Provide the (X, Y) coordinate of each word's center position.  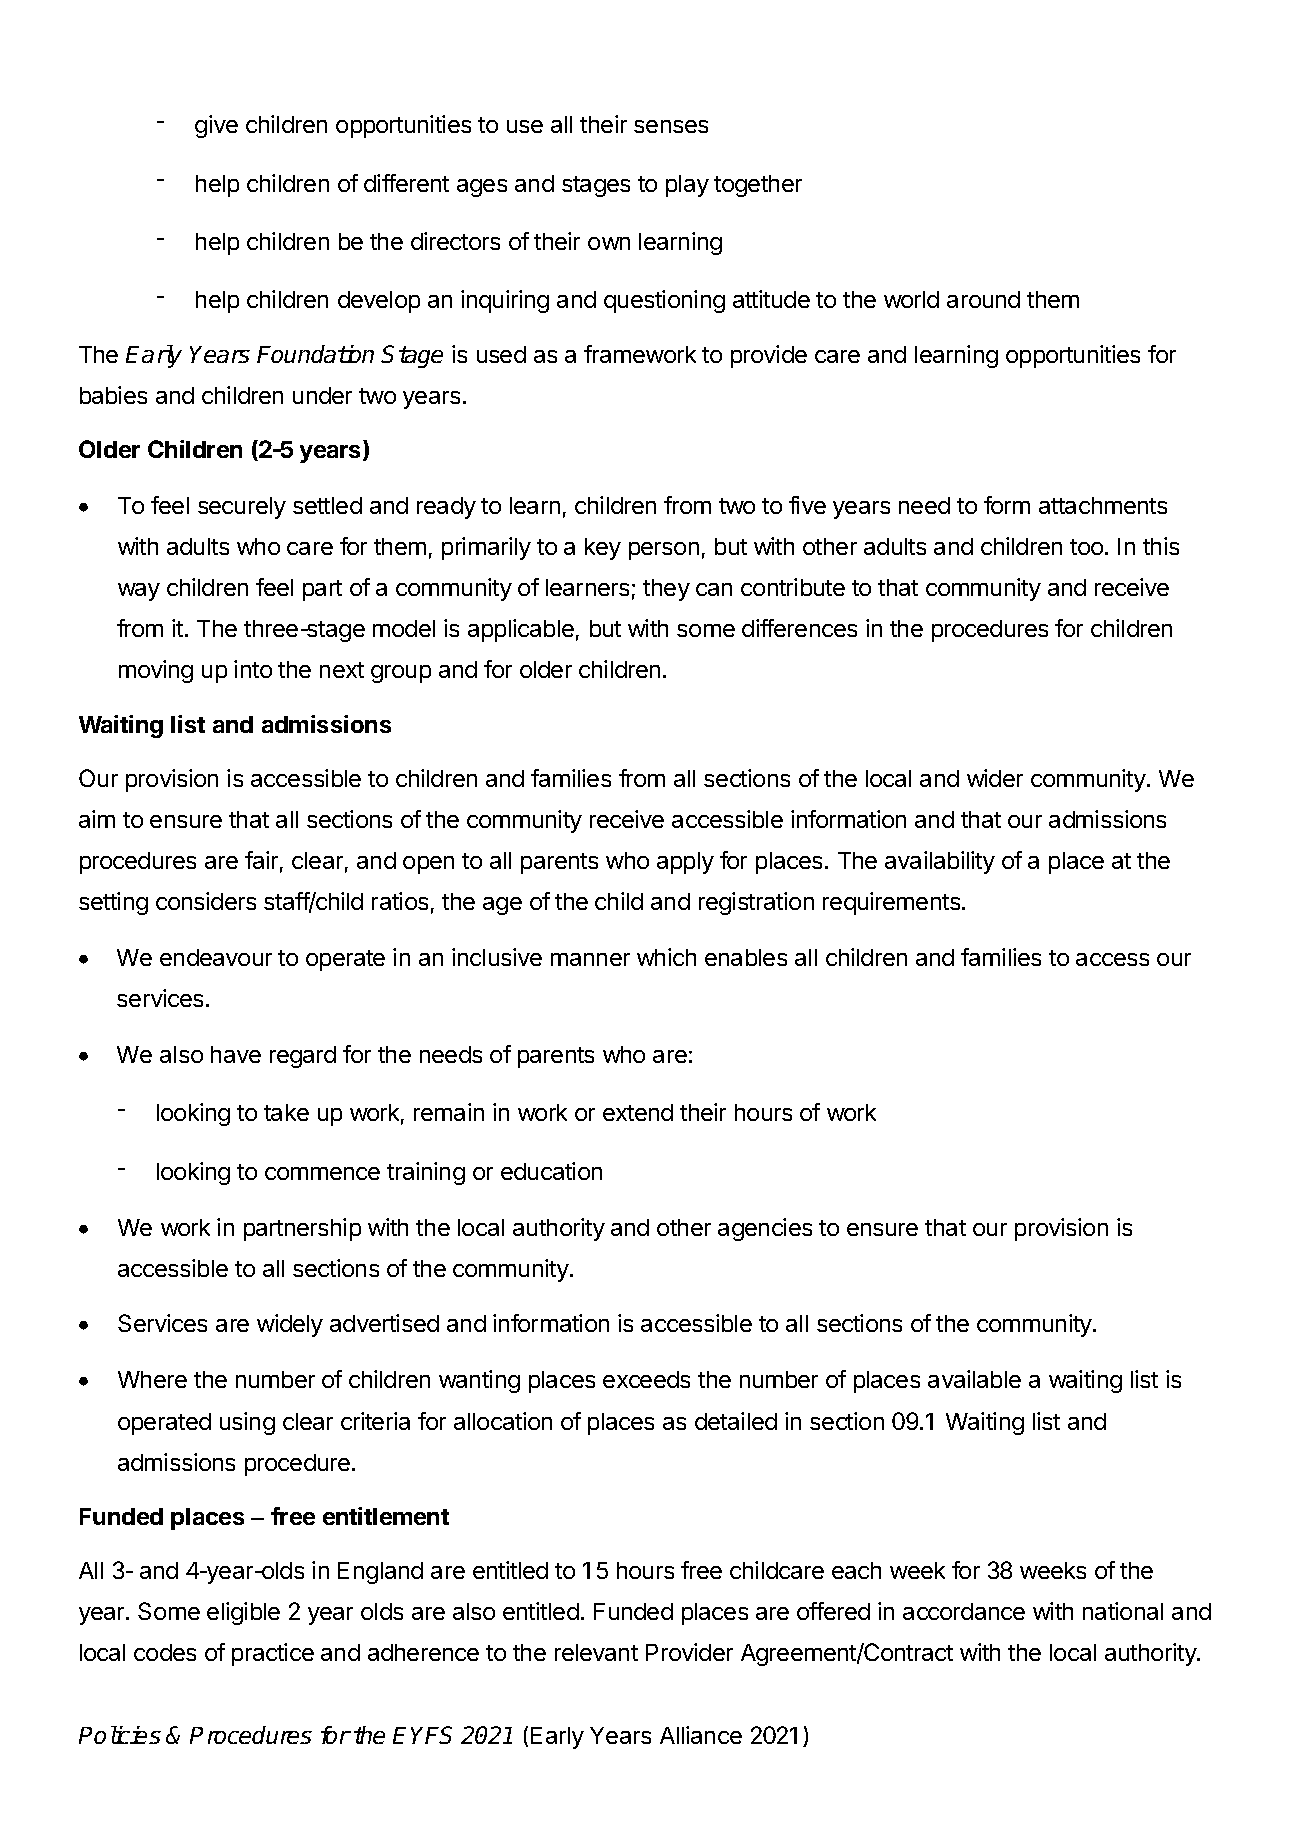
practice (273, 1654)
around (983, 299)
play (687, 186)
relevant (596, 1652)
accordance (964, 1611)
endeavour (216, 957)
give (216, 126)
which (666, 957)
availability (940, 862)
